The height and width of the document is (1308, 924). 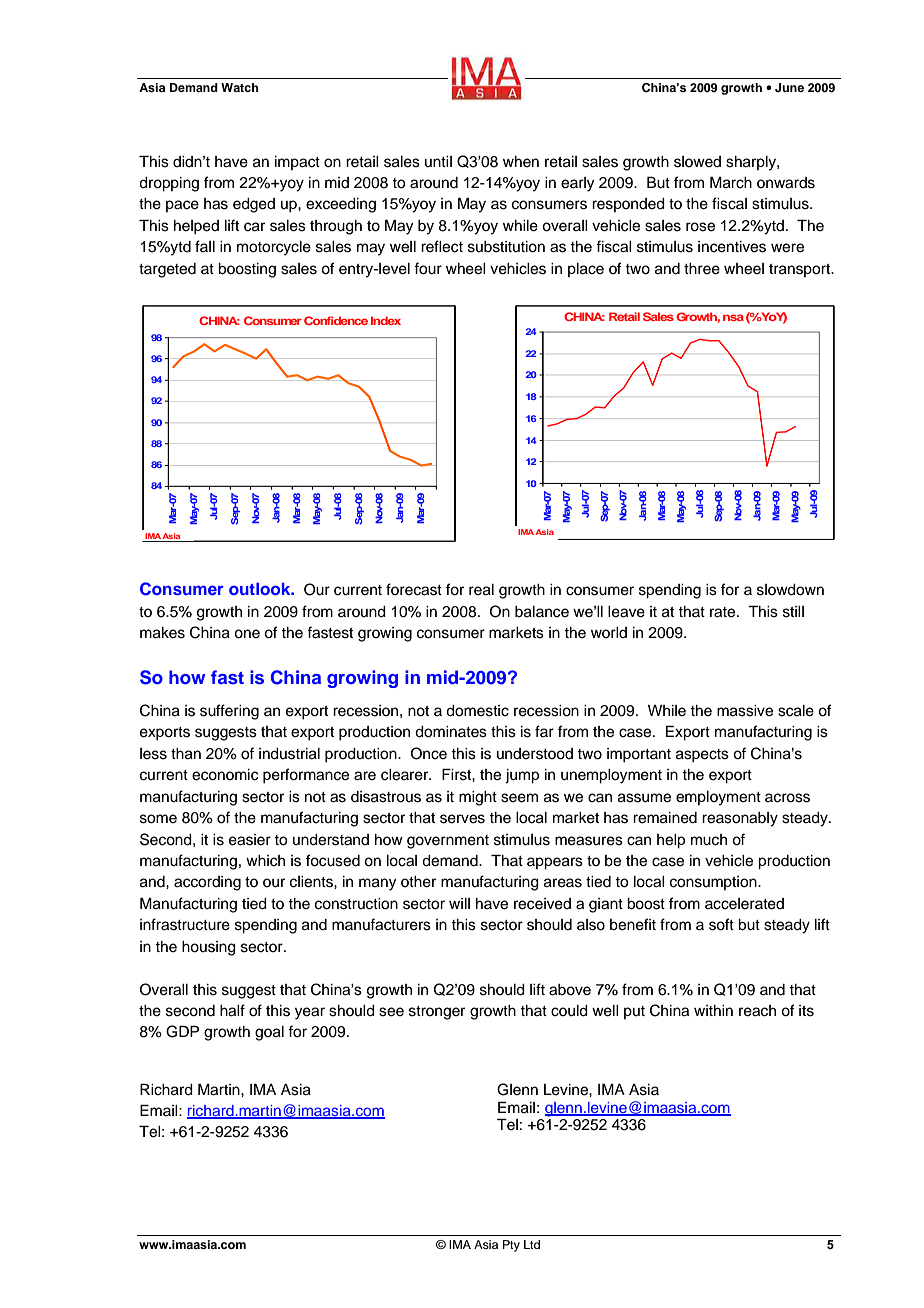 What do you see at coordinates (697, 162) in the document?
I see `slowed` at bounding box center [697, 162].
